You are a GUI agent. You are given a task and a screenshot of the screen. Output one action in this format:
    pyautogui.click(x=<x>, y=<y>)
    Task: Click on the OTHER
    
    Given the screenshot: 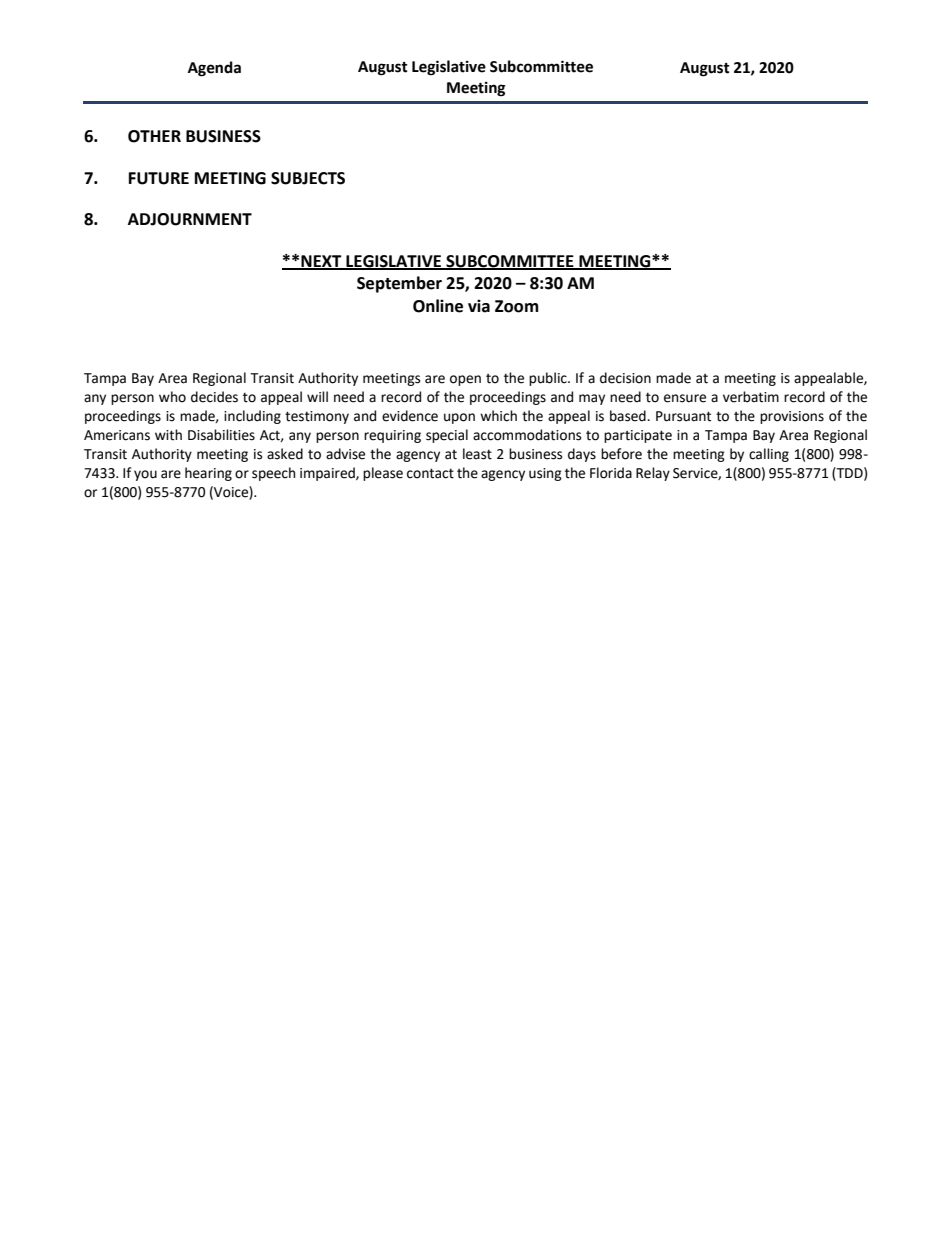 What is the action you would take?
    pyautogui.click(x=154, y=136)
